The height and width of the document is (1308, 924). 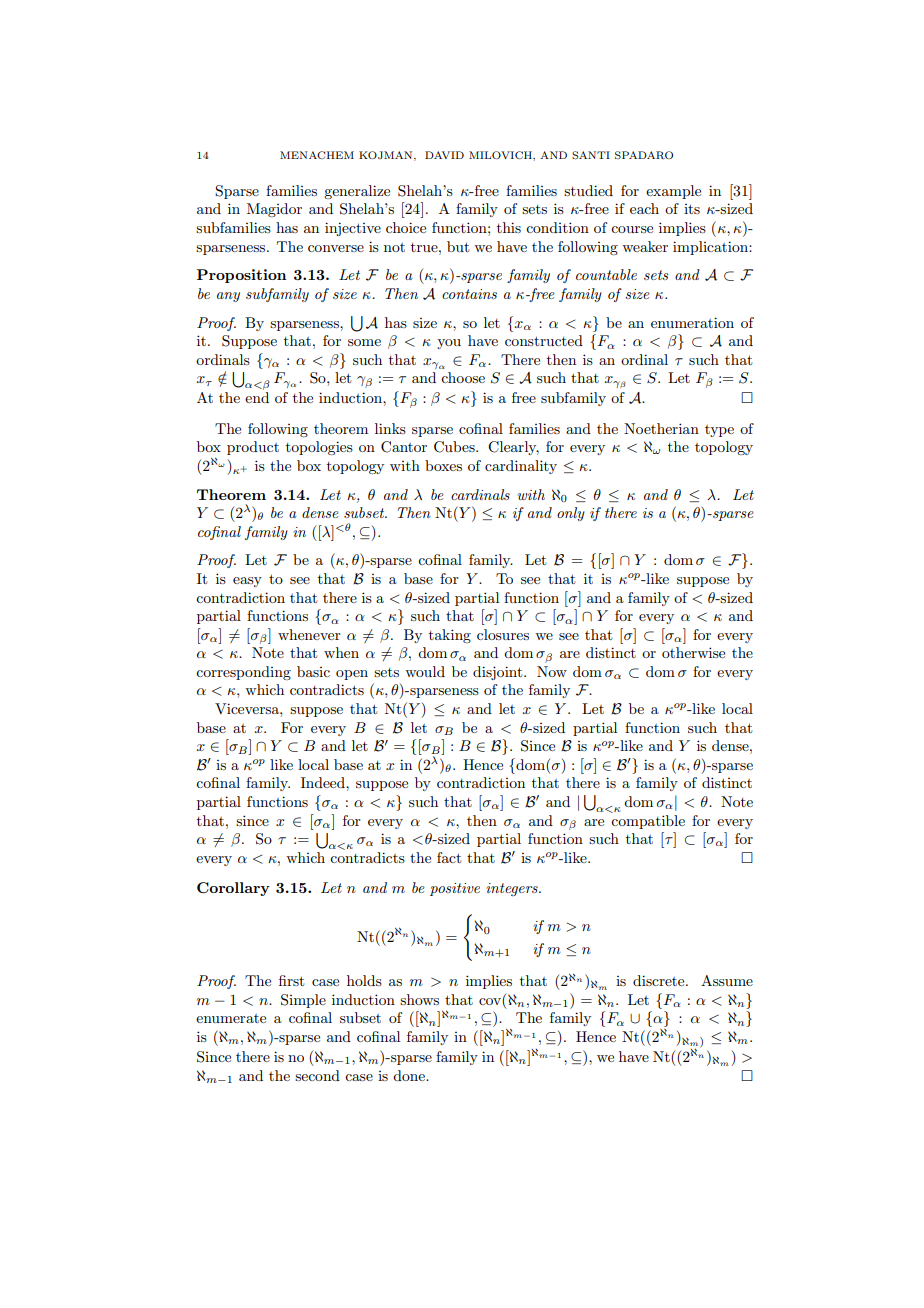 I want to click on compatible, so click(x=648, y=820).
